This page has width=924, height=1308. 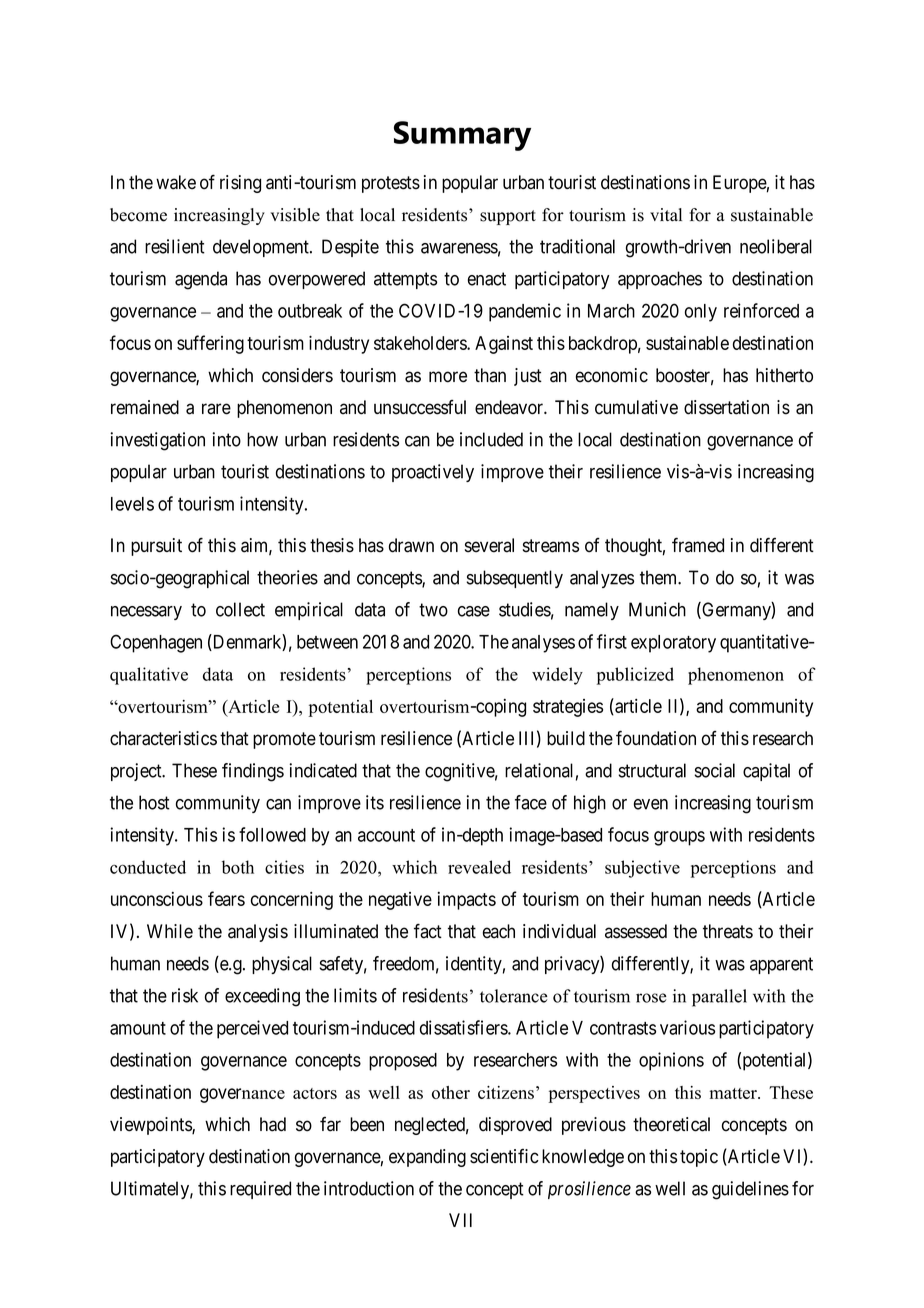 What do you see at coordinates (474, 611) in the page?
I see `case` at bounding box center [474, 611].
